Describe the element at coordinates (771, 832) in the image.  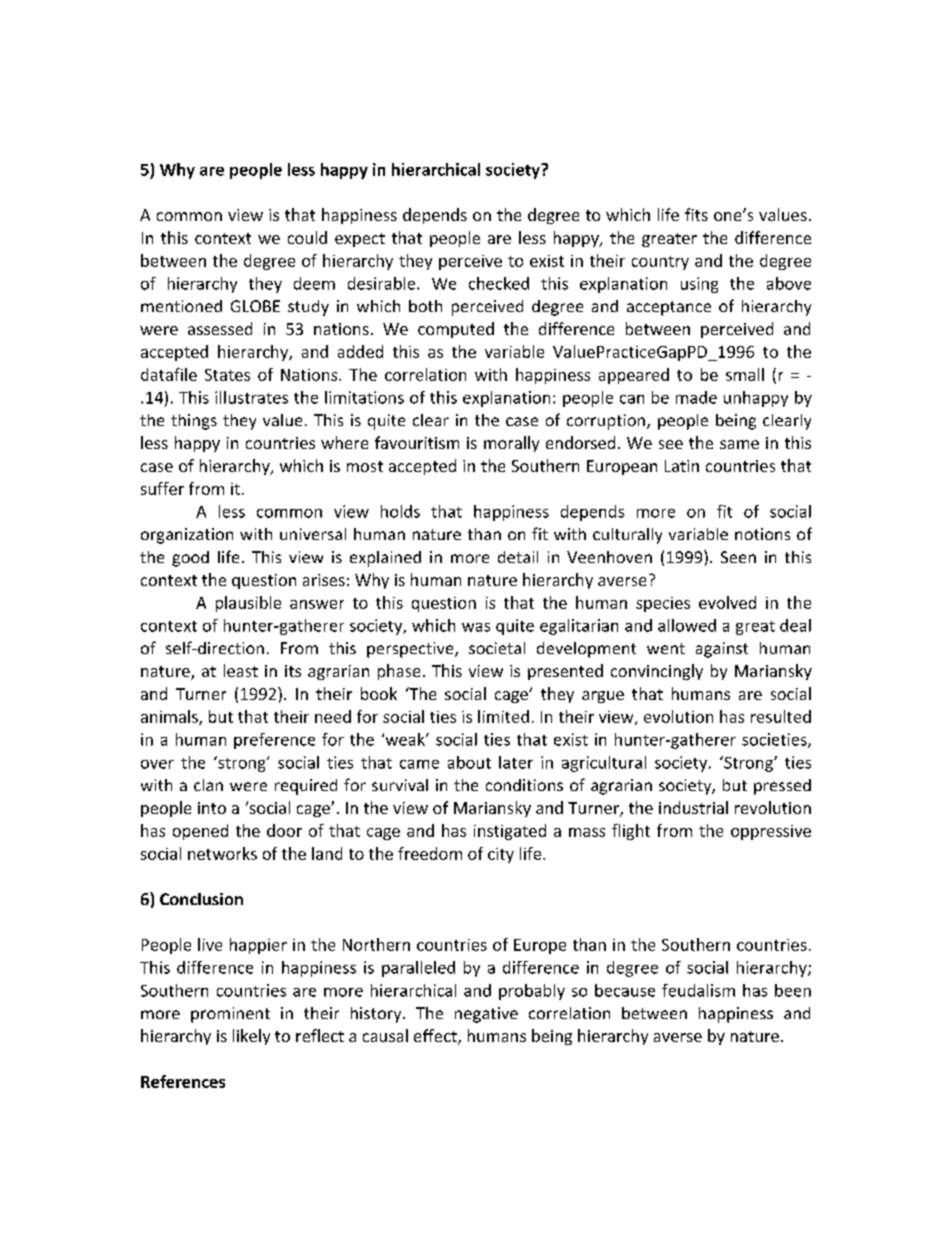
I see `oppressive` at that location.
